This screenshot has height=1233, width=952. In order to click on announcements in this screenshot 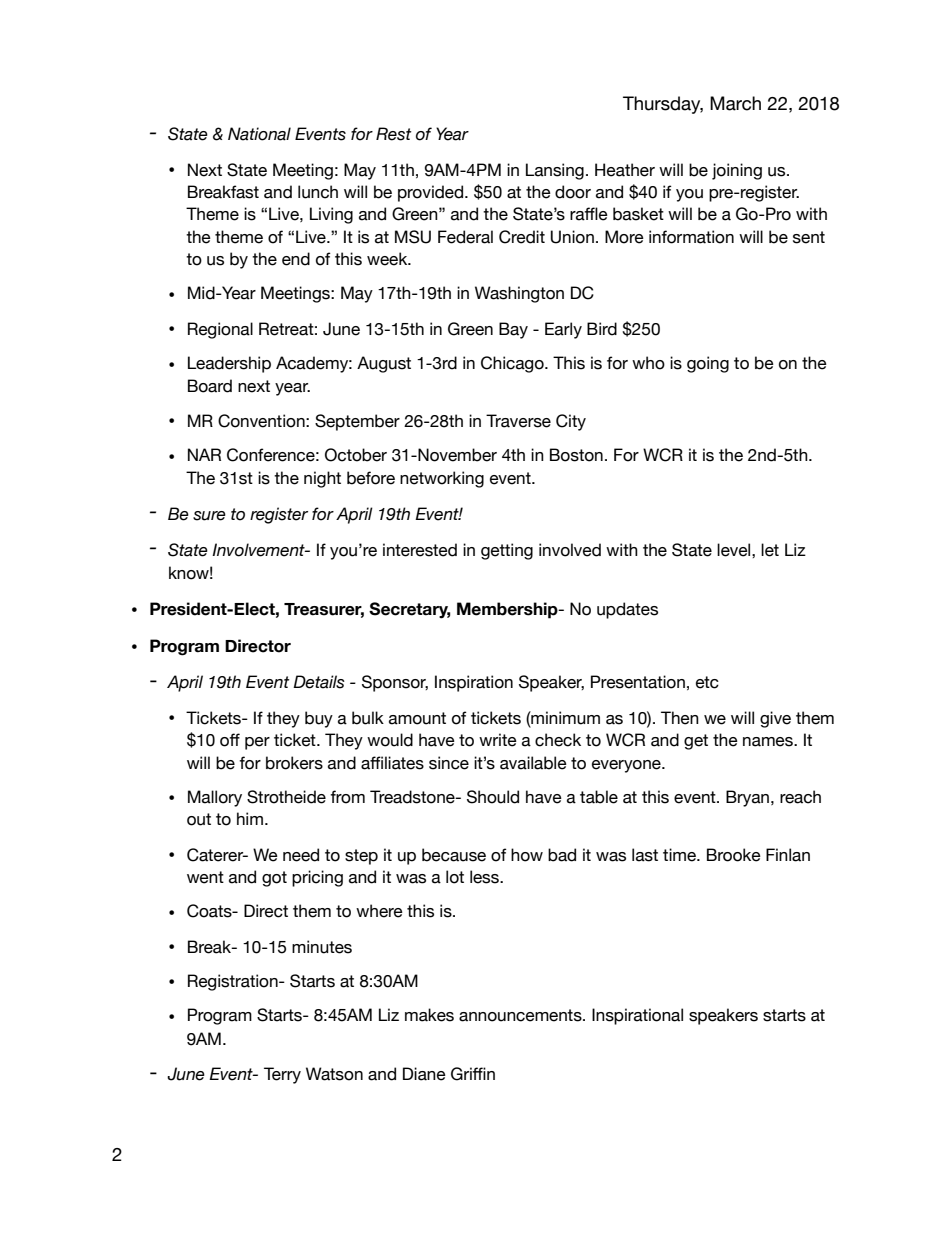, I will do `click(521, 1015)`.
